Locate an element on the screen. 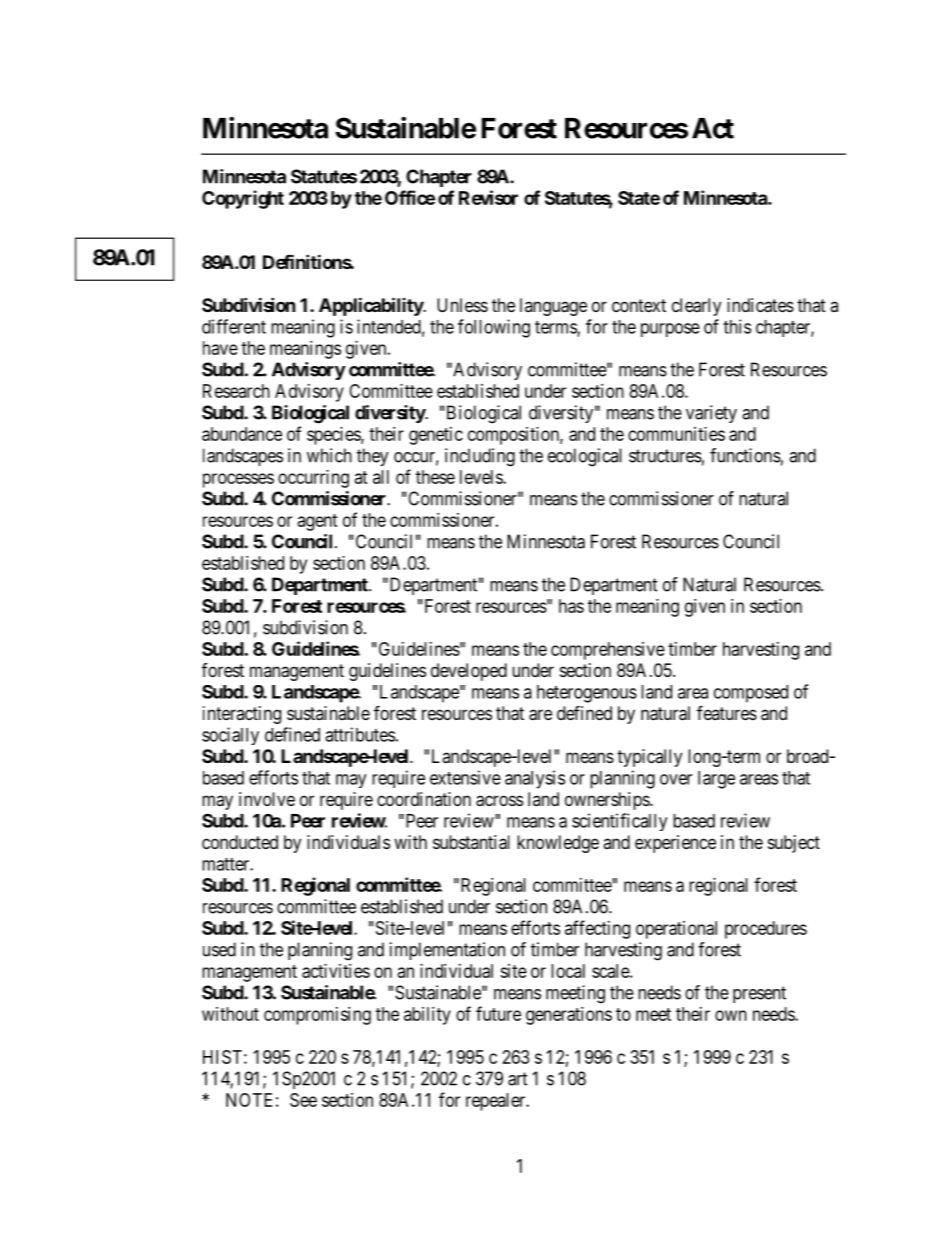  including is located at coordinates (480, 457).
